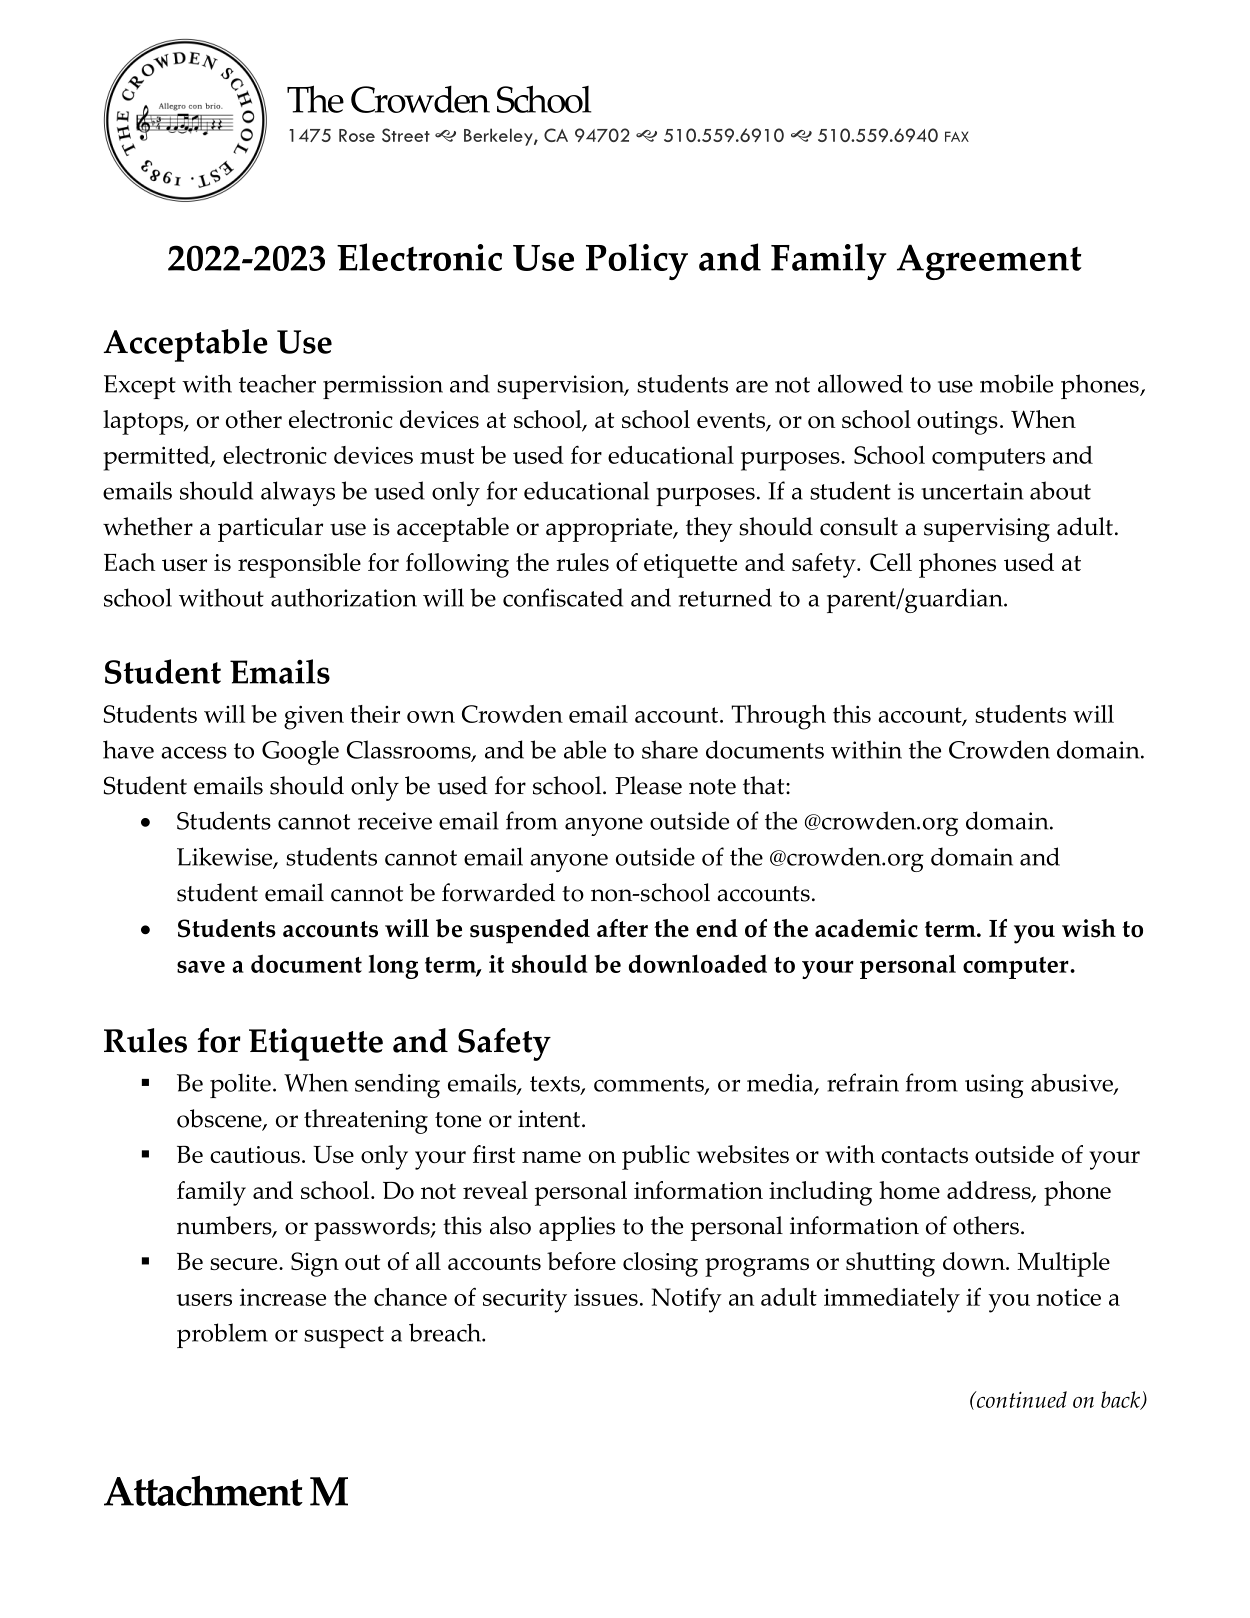  Describe the element at coordinates (606, 1297) in the screenshot. I see `issues` at that location.
